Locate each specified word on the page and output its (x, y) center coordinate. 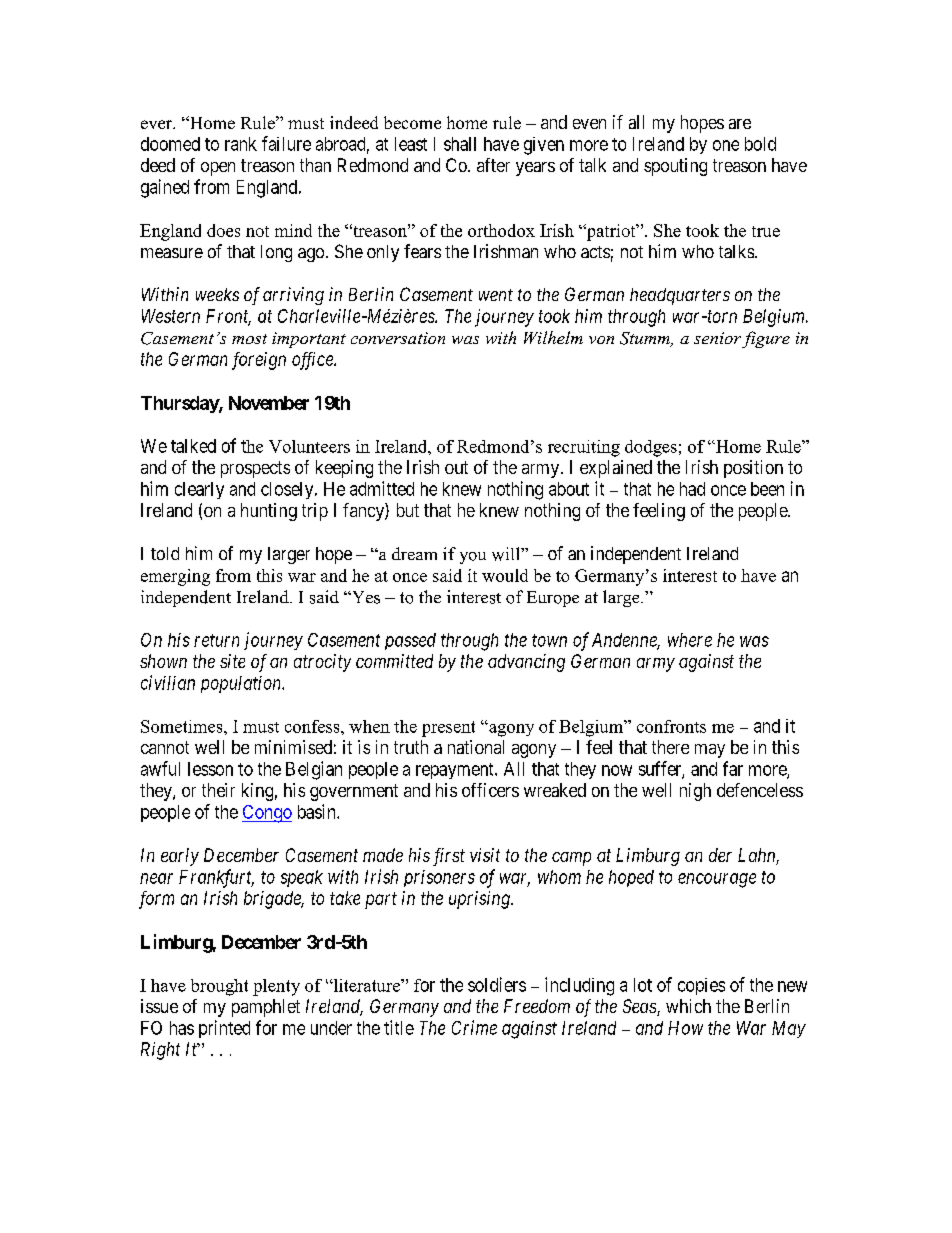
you (473, 558)
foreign (259, 361)
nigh (695, 792)
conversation (398, 338)
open (218, 169)
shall (460, 144)
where (690, 640)
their (218, 790)
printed (224, 1029)
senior (717, 338)
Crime (474, 1027)
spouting (675, 167)
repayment (456, 771)
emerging (175, 577)
